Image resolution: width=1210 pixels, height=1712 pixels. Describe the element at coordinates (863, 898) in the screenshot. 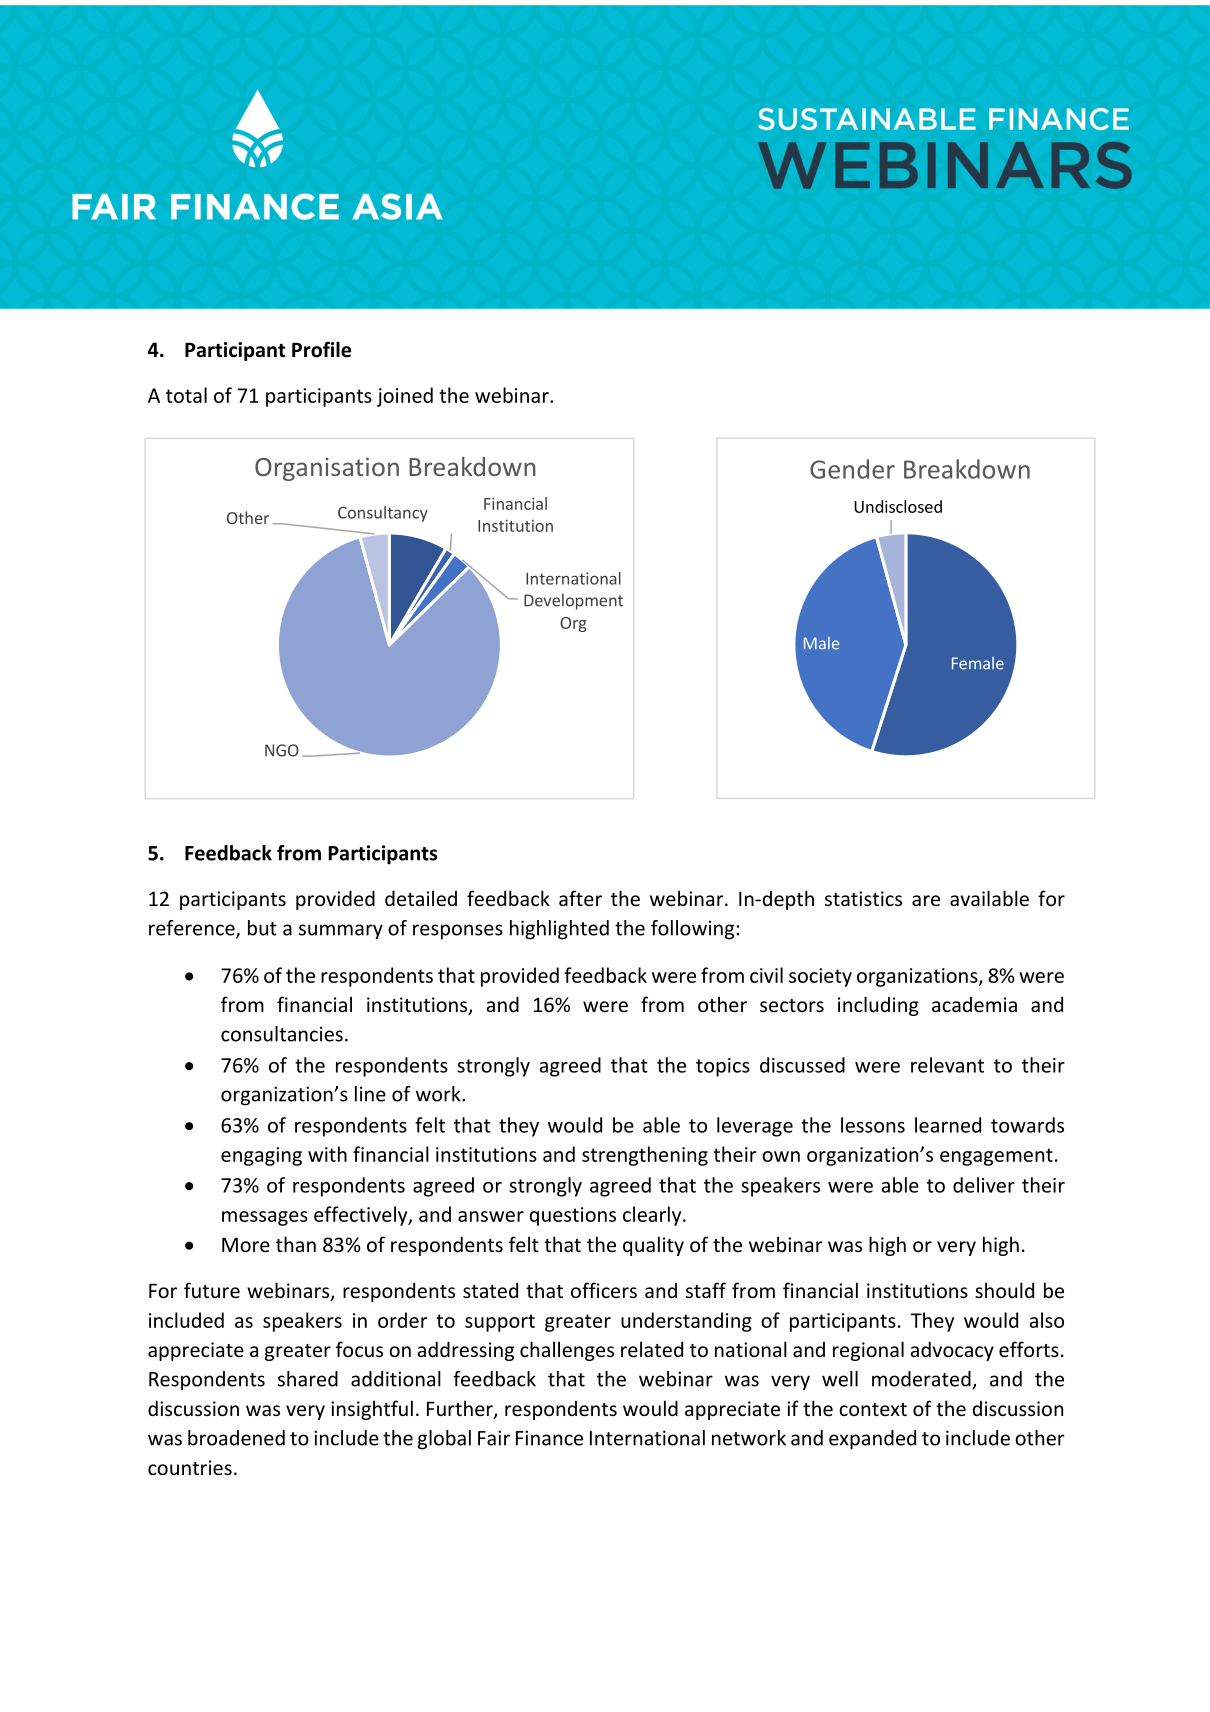

I see `statistics` at that location.
